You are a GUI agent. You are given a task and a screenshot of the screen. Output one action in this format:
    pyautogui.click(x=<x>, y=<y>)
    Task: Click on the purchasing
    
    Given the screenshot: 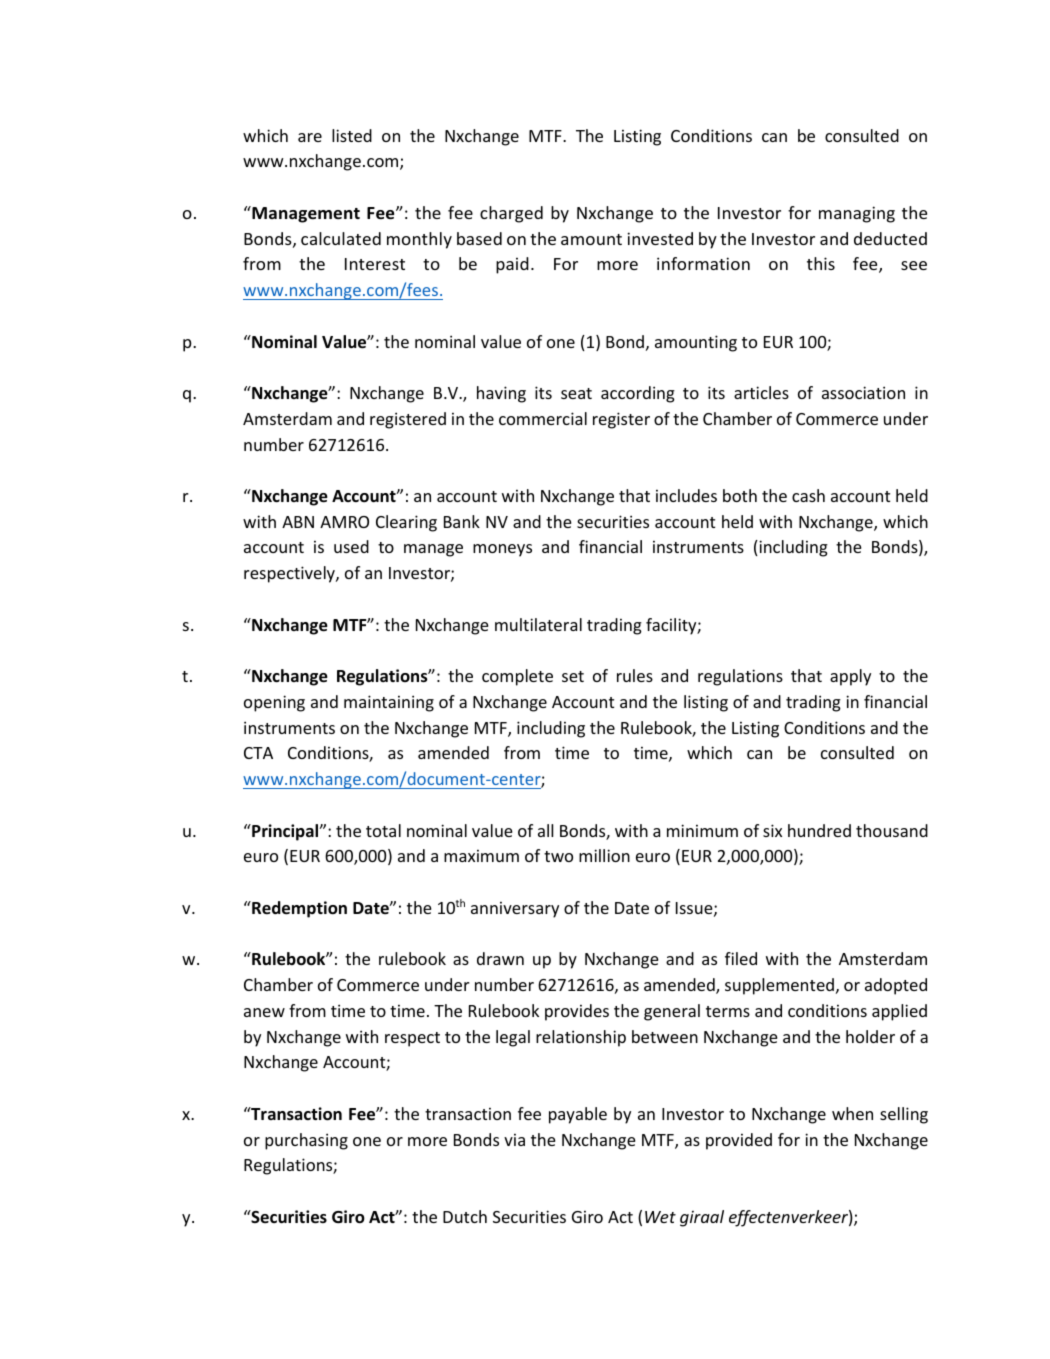 What is the action you would take?
    pyautogui.click(x=306, y=1141)
